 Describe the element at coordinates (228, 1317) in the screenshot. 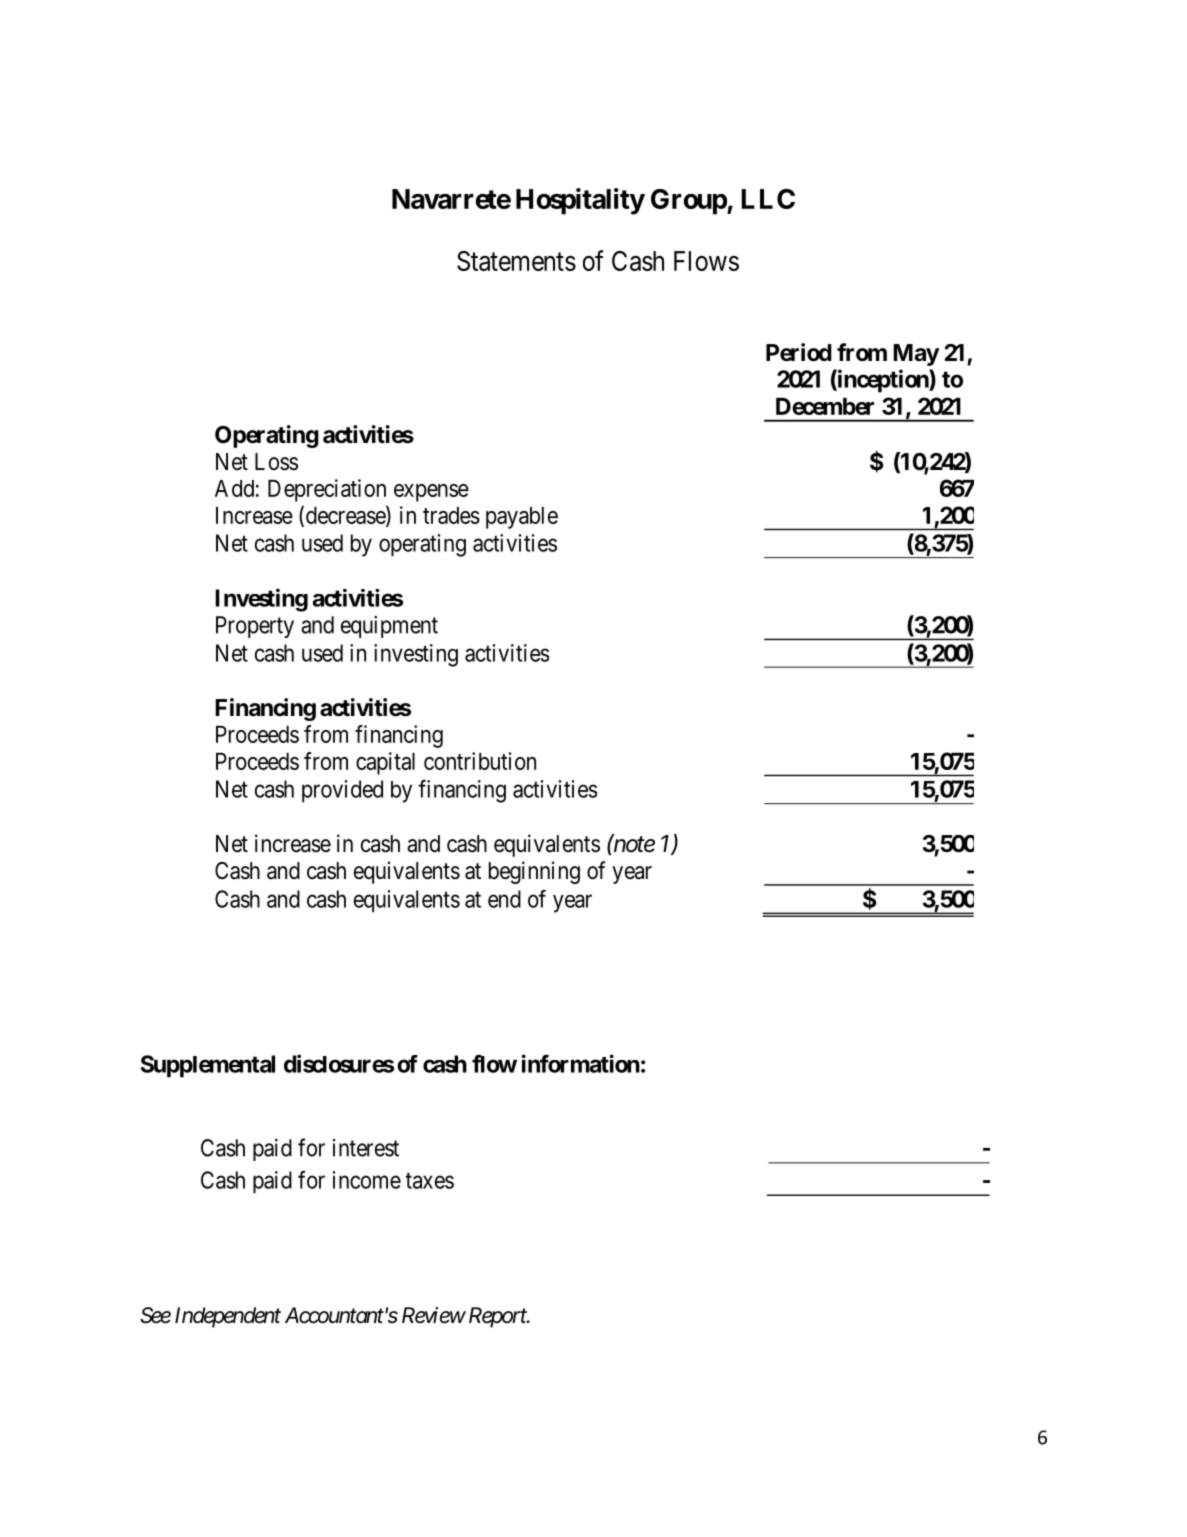

I see `Independent` at that location.
